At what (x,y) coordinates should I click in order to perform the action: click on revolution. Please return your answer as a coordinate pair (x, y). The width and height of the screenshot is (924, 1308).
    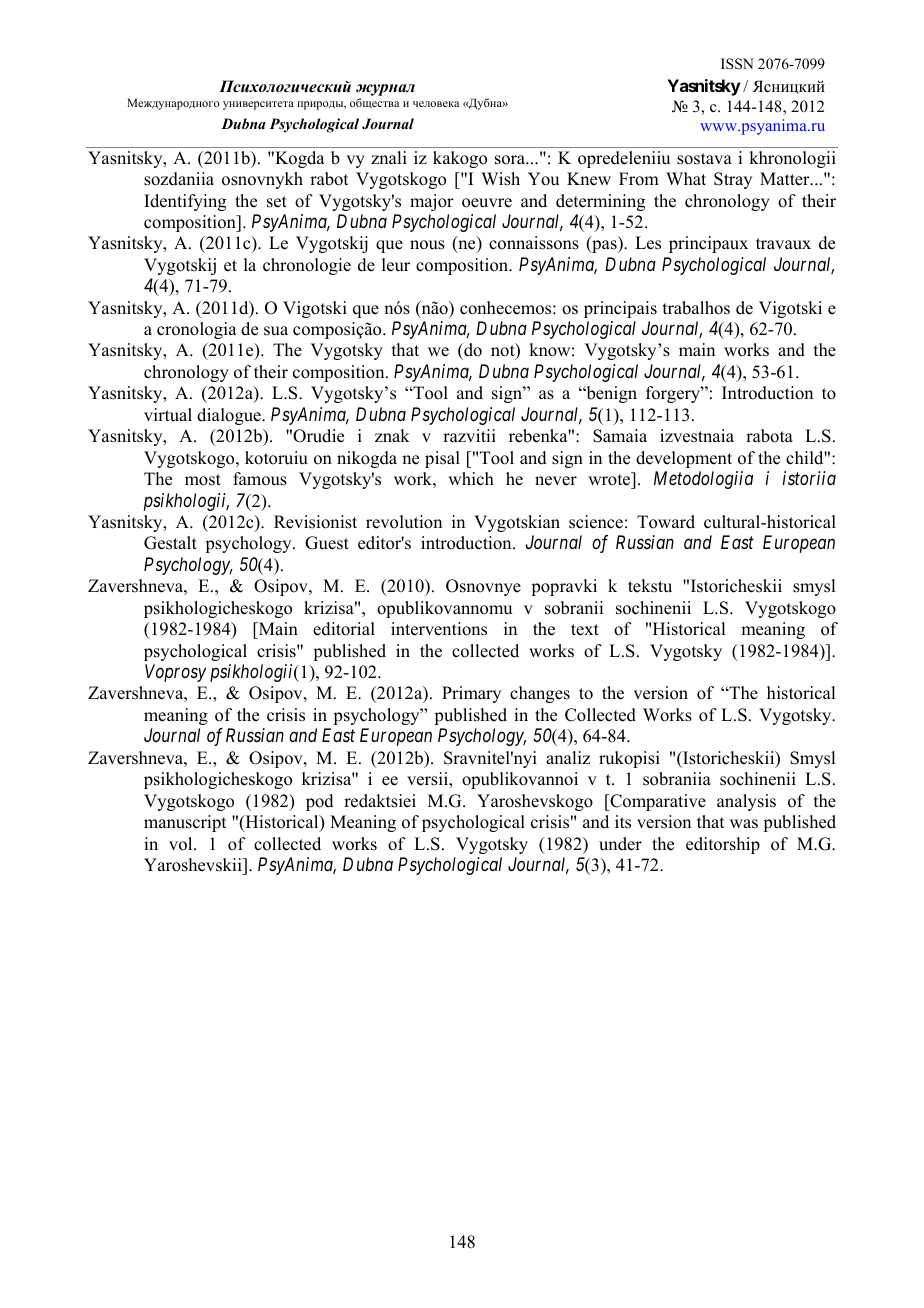
    Looking at the image, I should click on (404, 522).
